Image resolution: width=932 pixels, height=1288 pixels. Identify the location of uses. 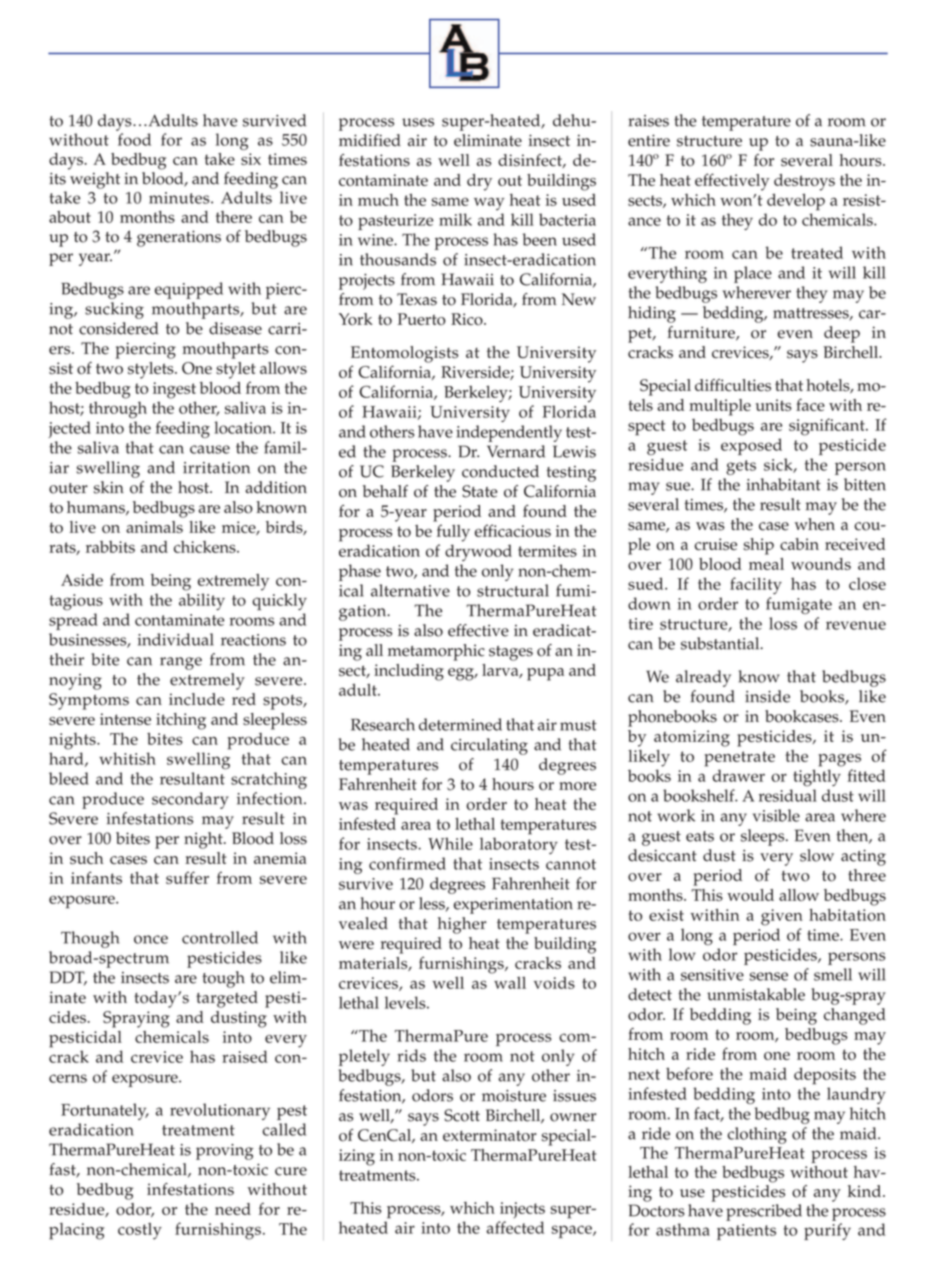
(418, 122).
